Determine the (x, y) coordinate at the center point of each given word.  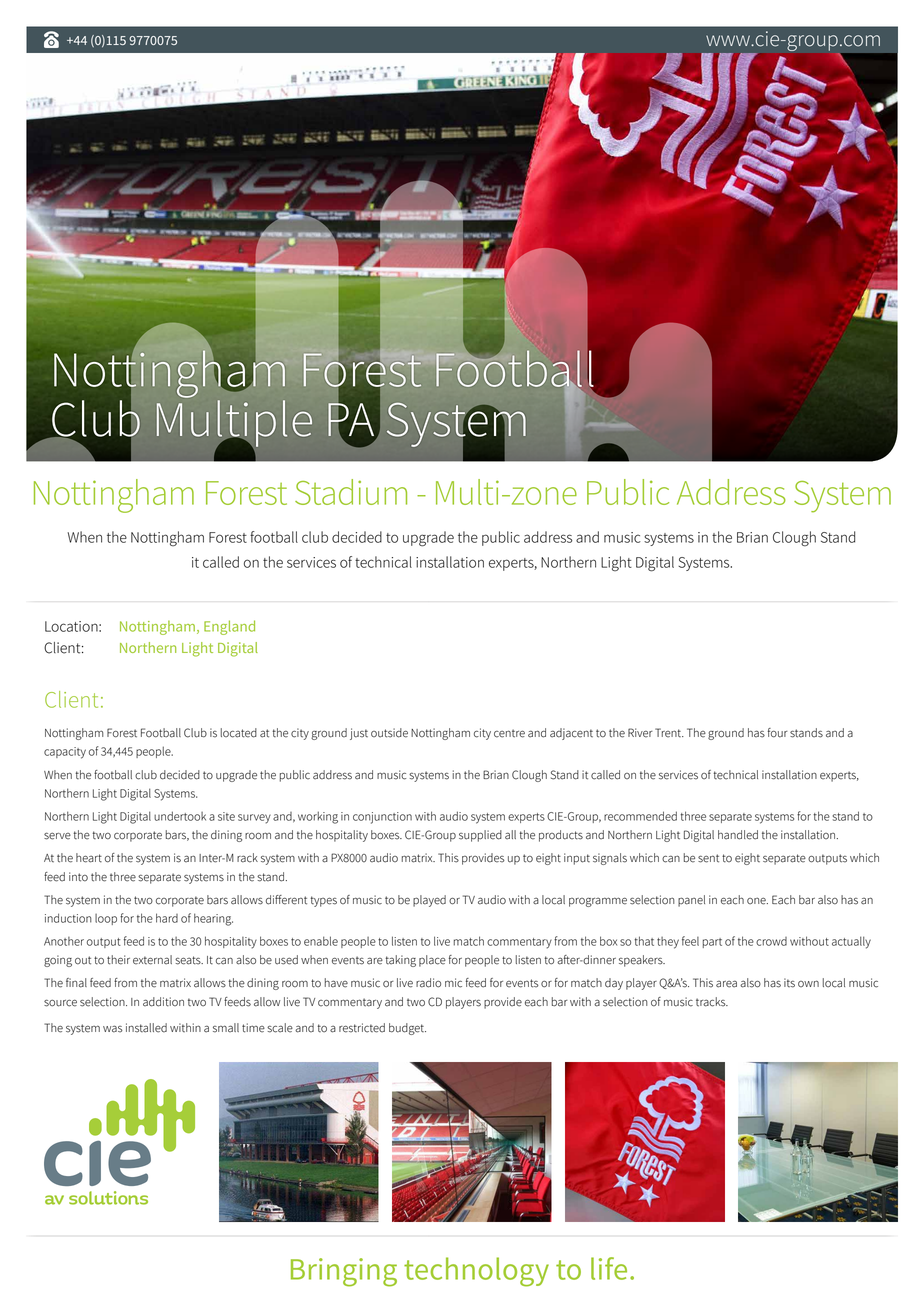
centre (509, 733)
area (726, 984)
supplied (480, 836)
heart (89, 858)
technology (476, 1272)
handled (738, 835)
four (778, 733)
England (229, 627)
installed (146, 1028)
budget (407, 1029)
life (609, 1268)
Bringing (344, 1272)
